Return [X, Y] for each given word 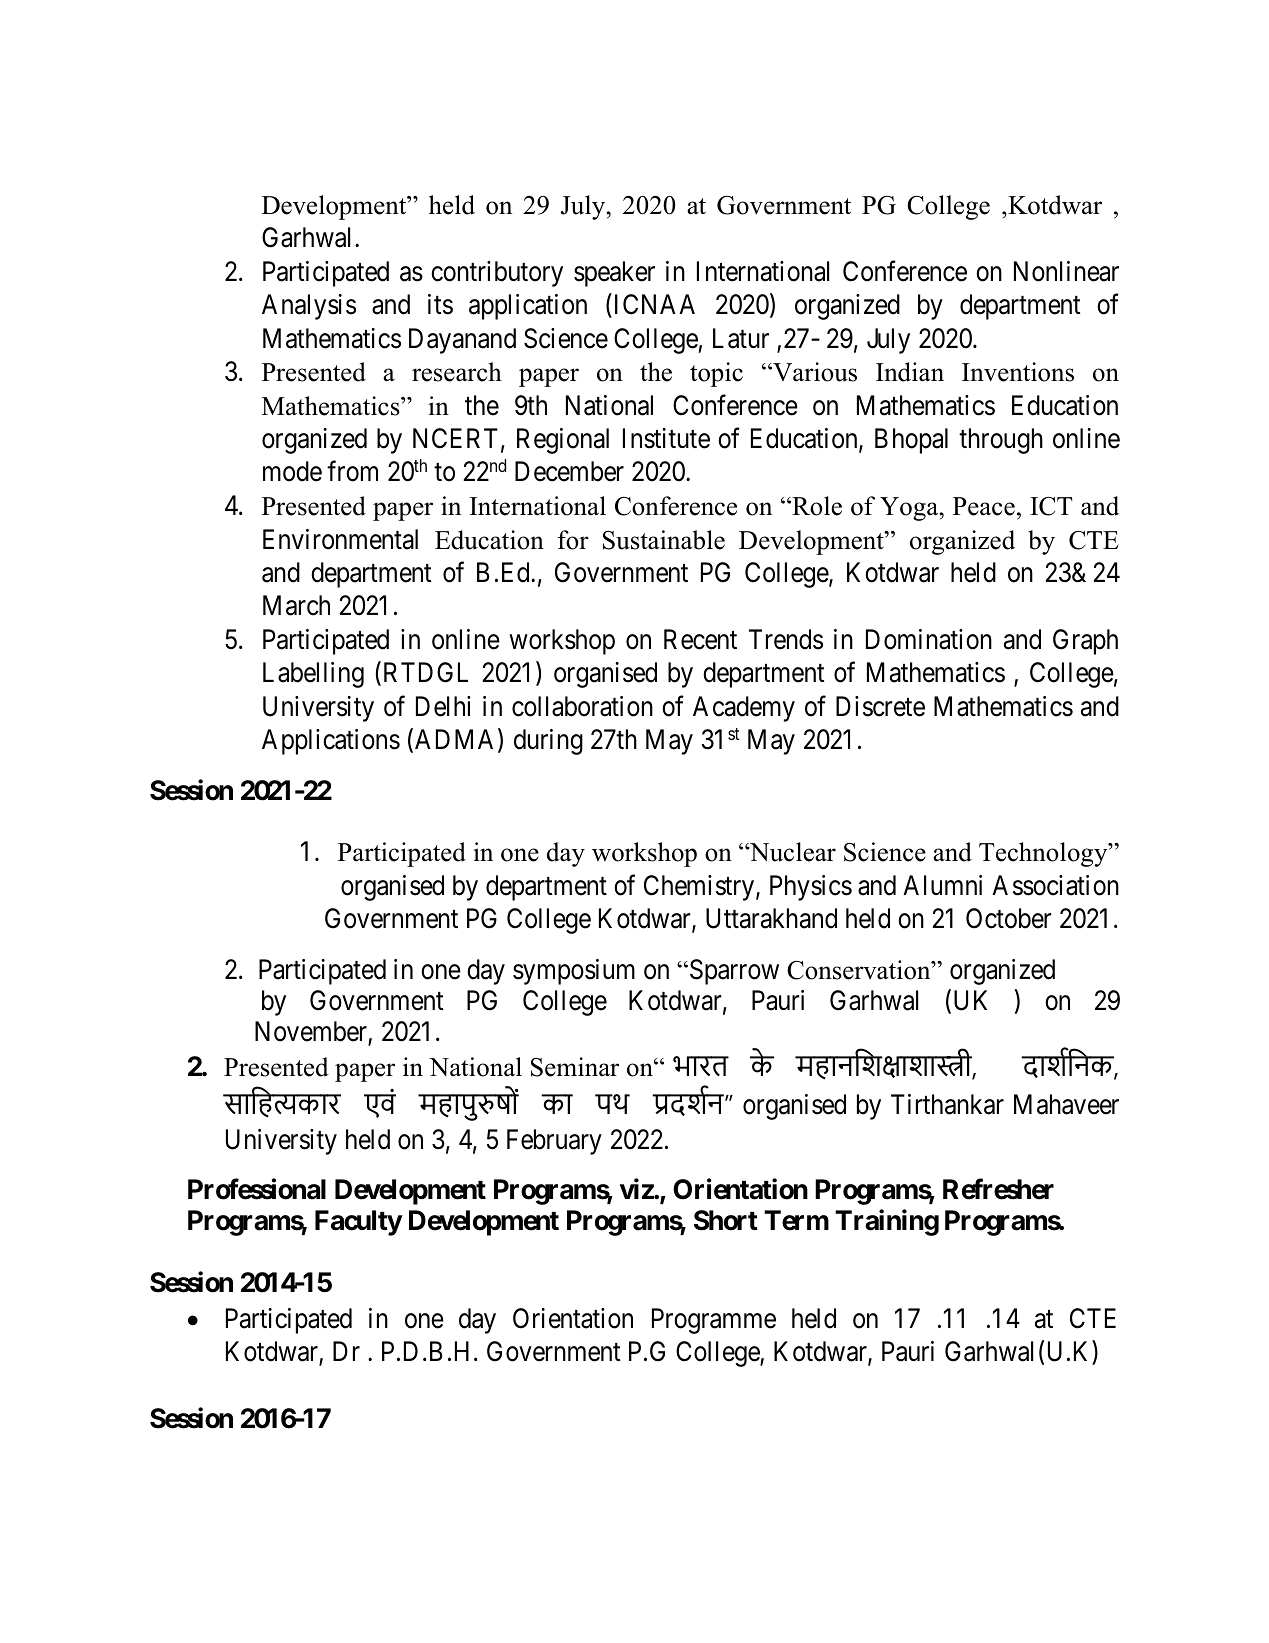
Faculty [358, 1223]
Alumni [942, 885]
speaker [614, 274]
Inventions [1018, 372]
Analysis [309, 307]
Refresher [998, 1189]
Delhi [443, 706]
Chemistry [700, 888]
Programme [714, 1321]
